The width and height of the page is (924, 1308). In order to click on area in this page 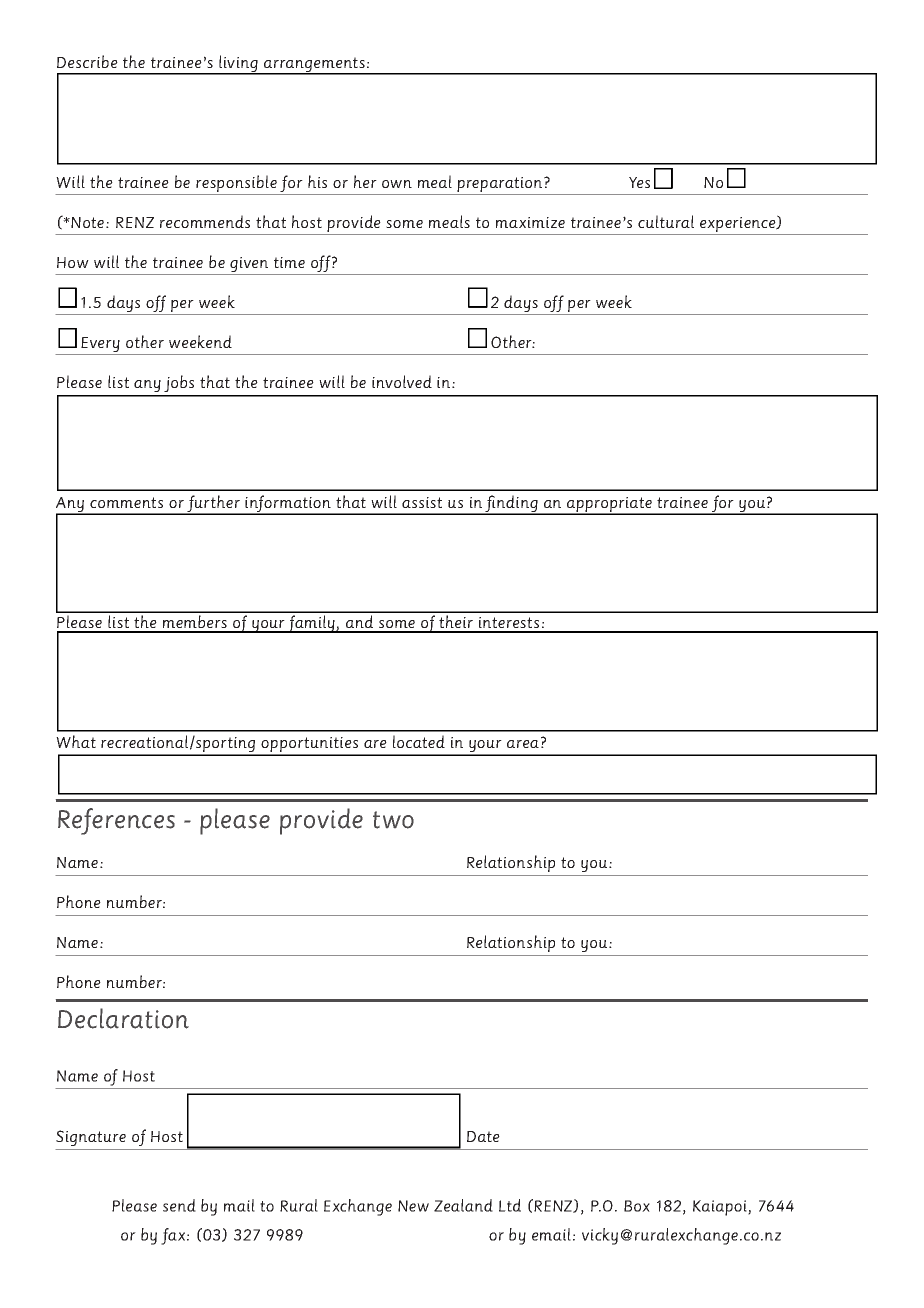, I will do `click(523, 744)`.
